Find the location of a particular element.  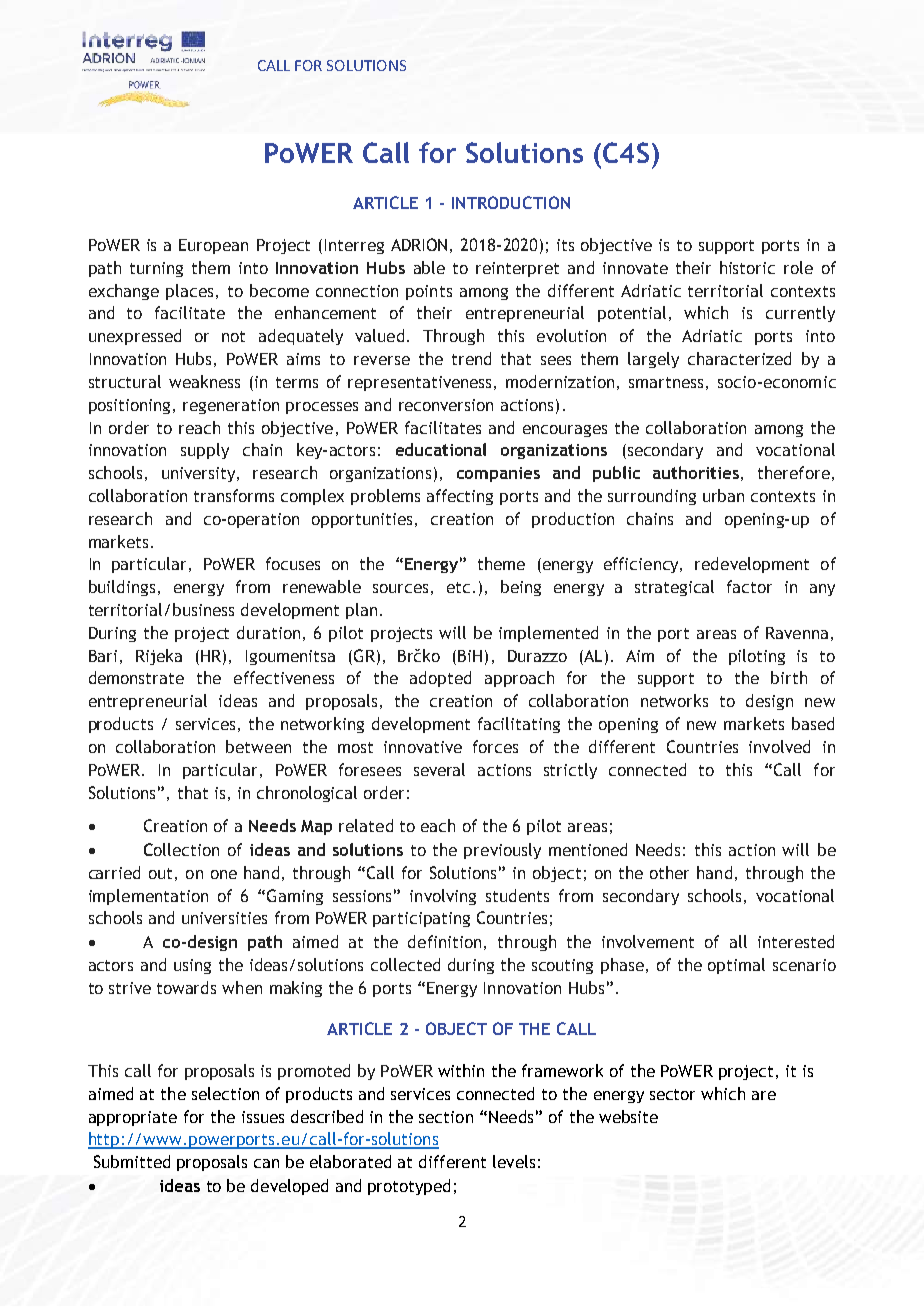

Submitted is located at coordinates (132, 1161).
